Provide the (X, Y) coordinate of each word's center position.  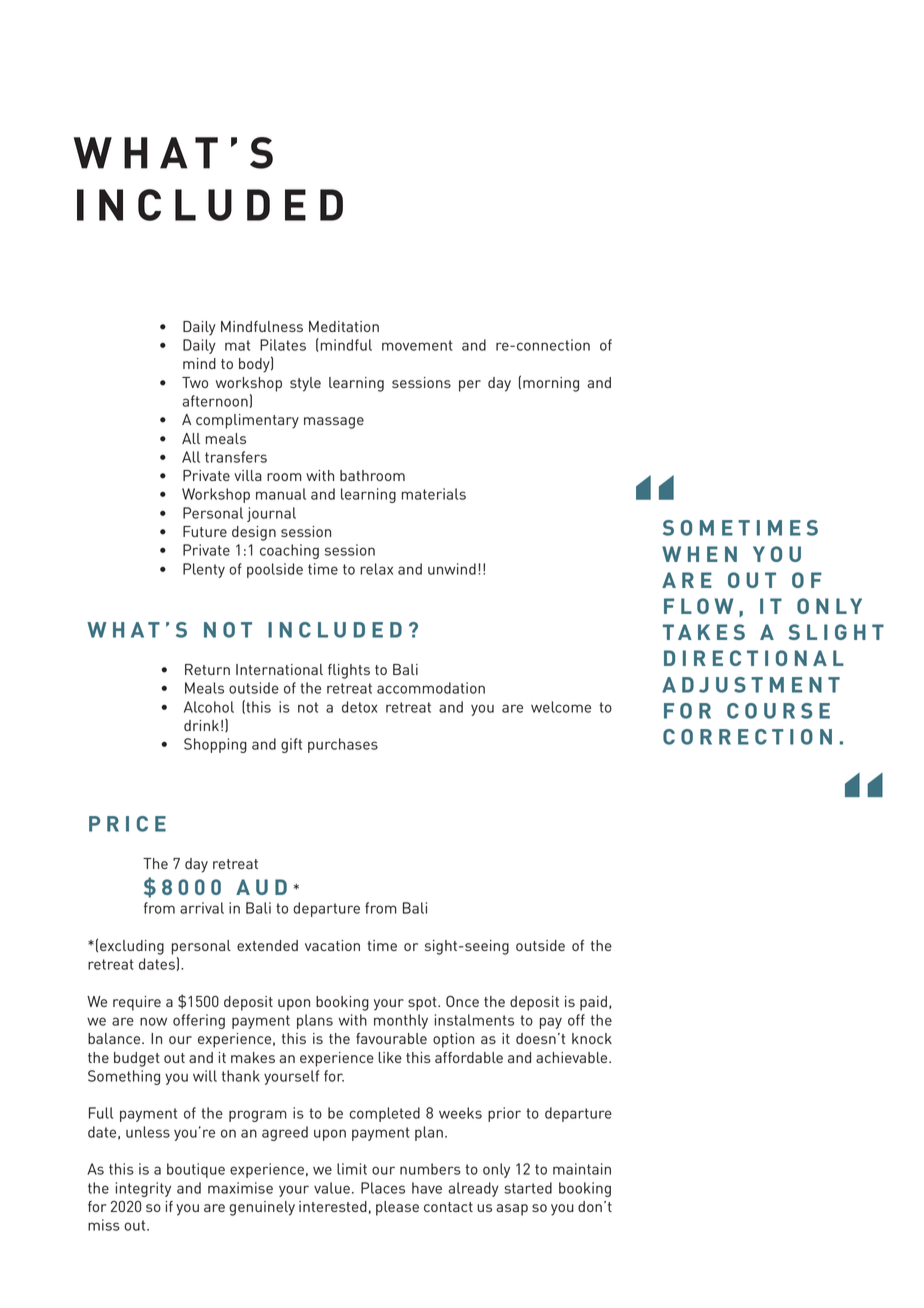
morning (551, 384)
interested (333, 1206)
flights (349, 671)
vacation (332, 945)
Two (195, 382)
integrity (143, 1189)
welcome (561, 707)
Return (207, 669)
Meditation (344, 326)
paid (593, 1003)
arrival (202, 908)
